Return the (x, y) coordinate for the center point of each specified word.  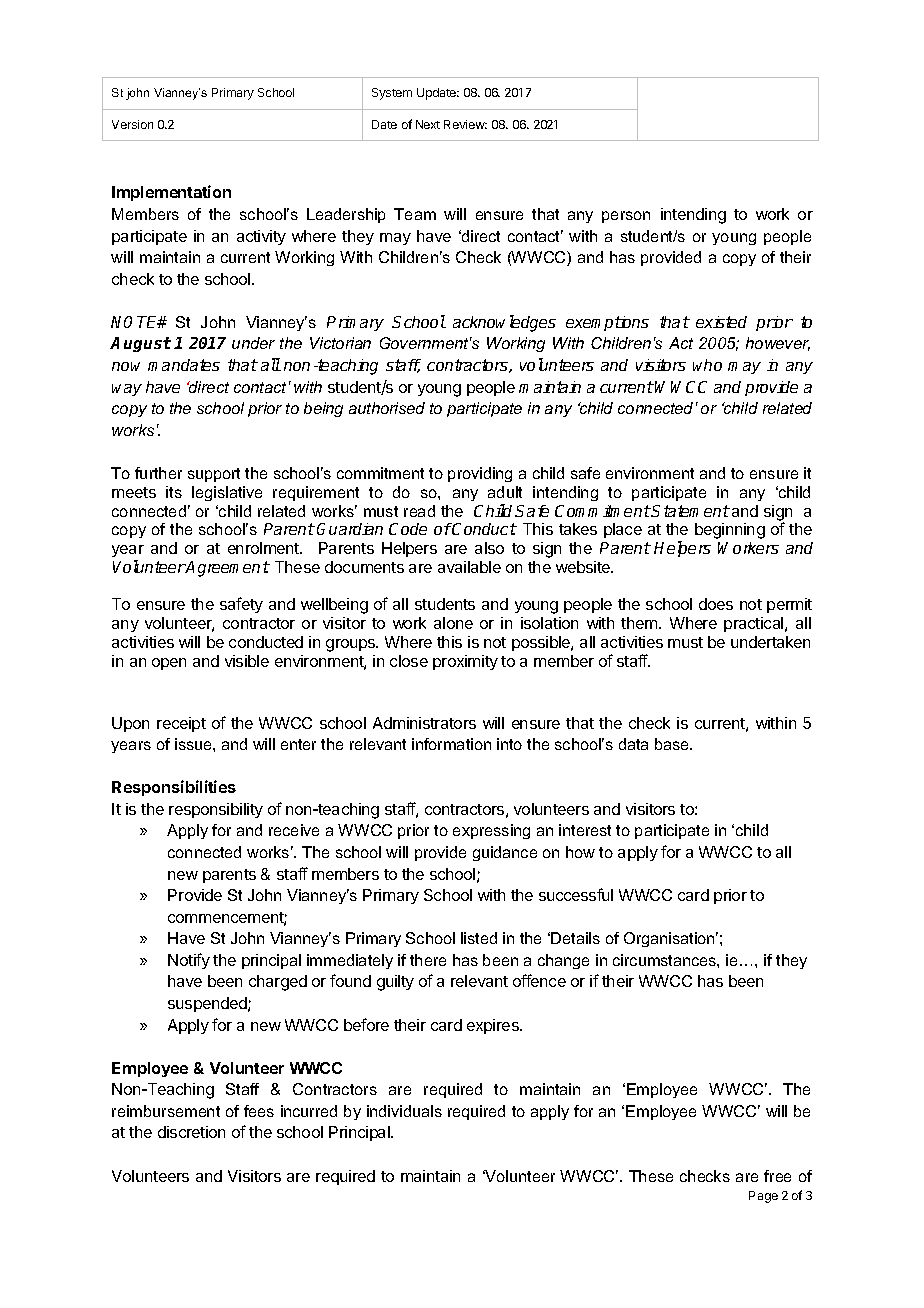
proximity (465, 662)
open (169, 664)
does (716, 604)
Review (465, 124)
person (626, 217)
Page (763, 1197)
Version (132, 124)
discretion (191, 1132)
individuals (404, 1111)
